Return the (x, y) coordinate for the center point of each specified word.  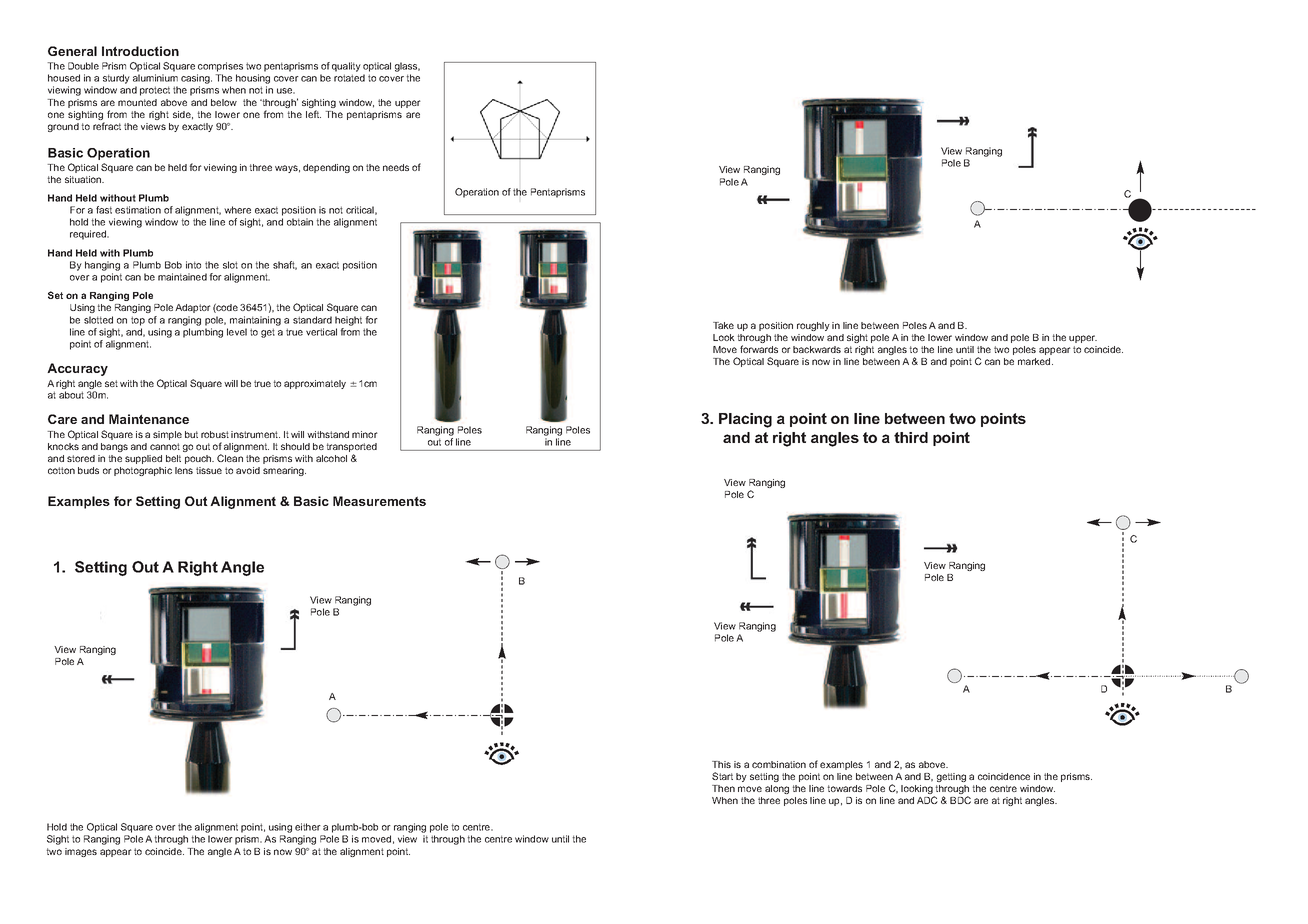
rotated (349, 78)
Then (723, 788)
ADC (927, 800)
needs (396, 167)
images (81, 852)
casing (196, 79)
